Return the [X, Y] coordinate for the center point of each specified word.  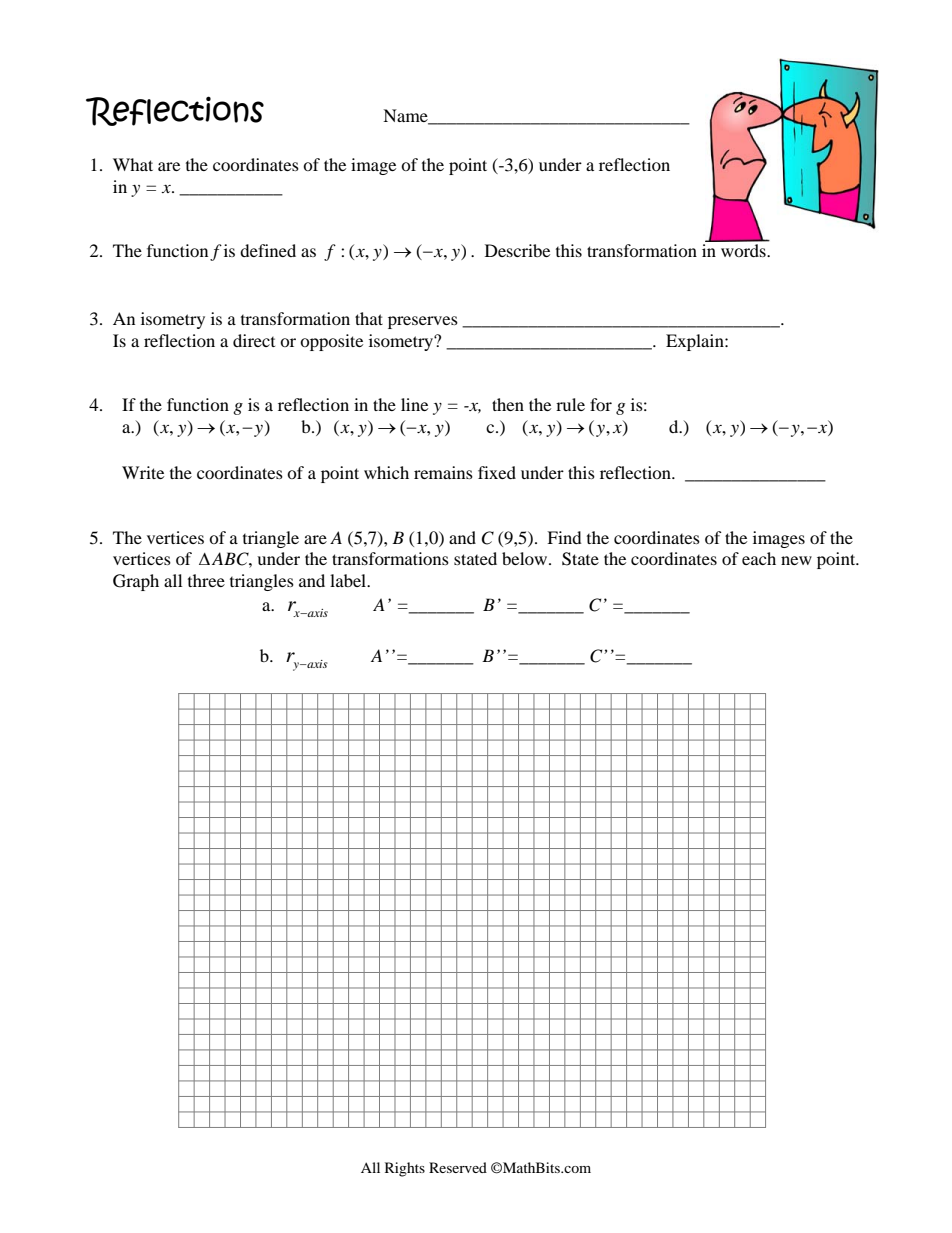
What [133, 164]
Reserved [458, 1167]
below [526, 558]
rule [570, 404]
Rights [405, 1169]
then [508, 404]
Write [143, 472]
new [796, 560]
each [759, 558]
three [206, 580]
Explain [696, 342]
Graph [136, 582]
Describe [517, 250]
